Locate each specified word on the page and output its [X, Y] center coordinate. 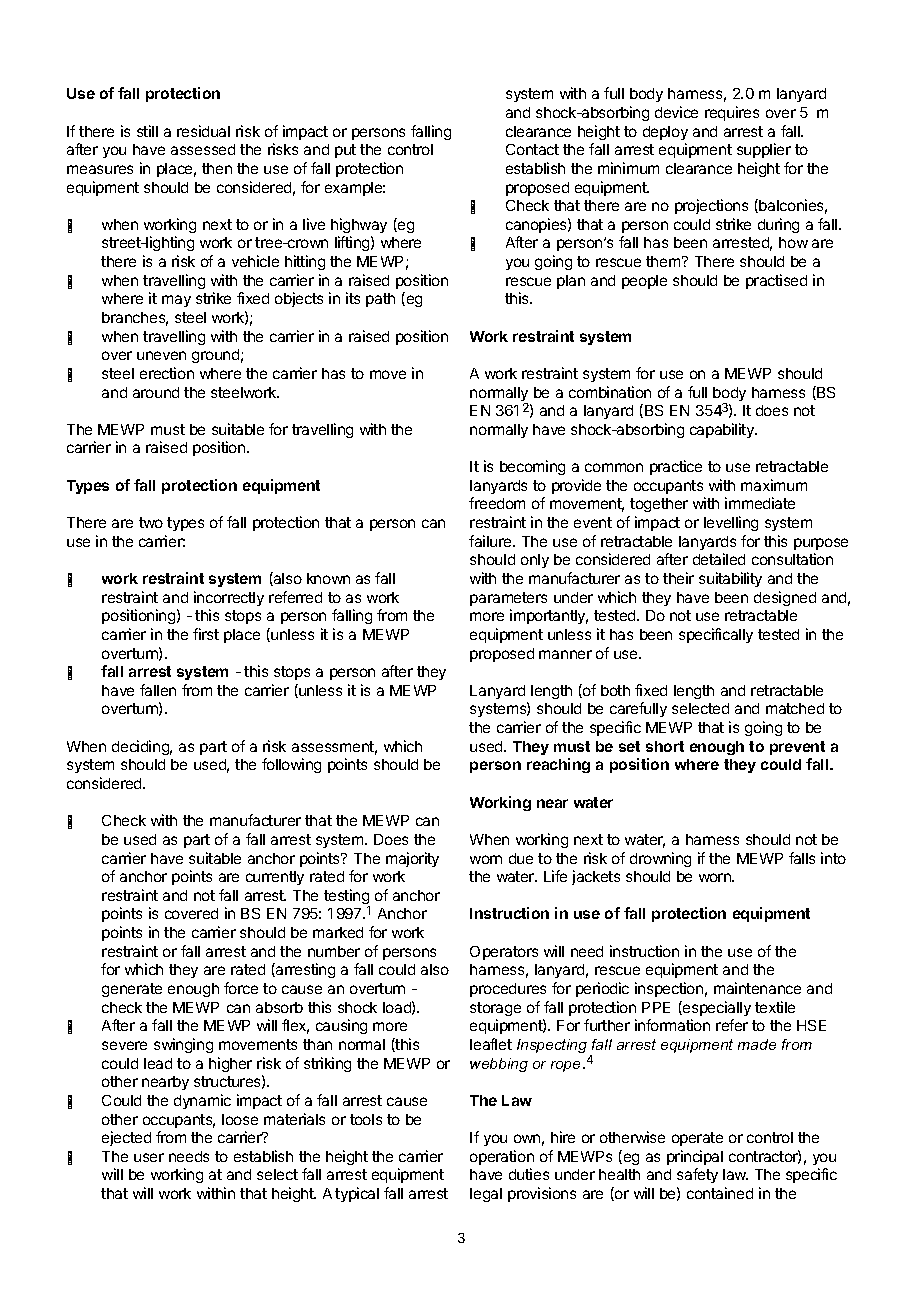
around [156, 392]
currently [275, 878]
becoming [532, 467]
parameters [508, 599]
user [149, 1157]
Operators [504, 953]
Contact [532, 149]
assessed [203, 149]
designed [785, 598]
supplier [764, 150]
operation [502, 1157]
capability [723, 430]
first [206, 634]
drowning [660, 859]
